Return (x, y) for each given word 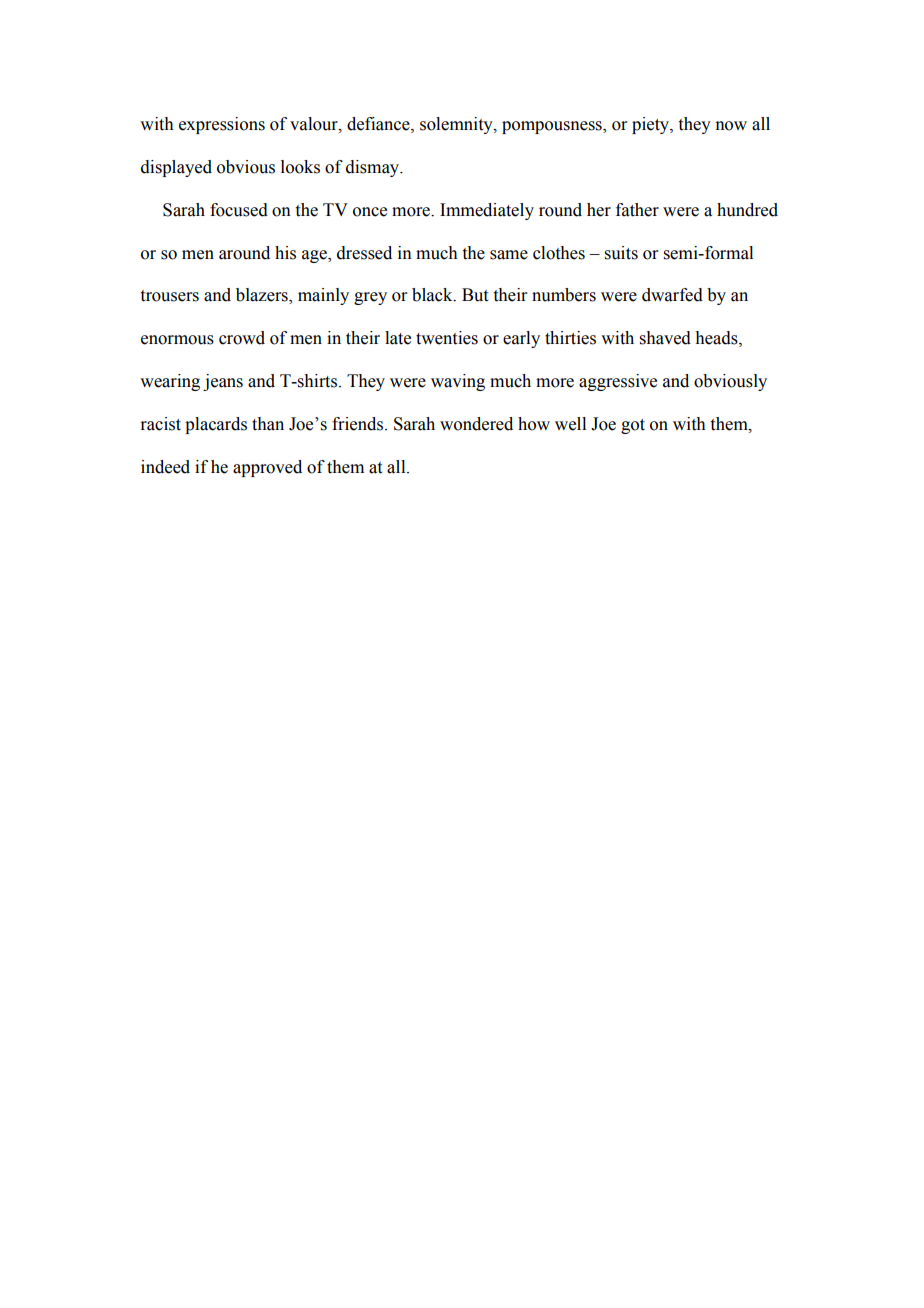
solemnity (457, 125)
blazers (263, 296)
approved (267, 468)
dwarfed (672, 295)
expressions (222, 125)
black (433, 295)
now (731, 126)
